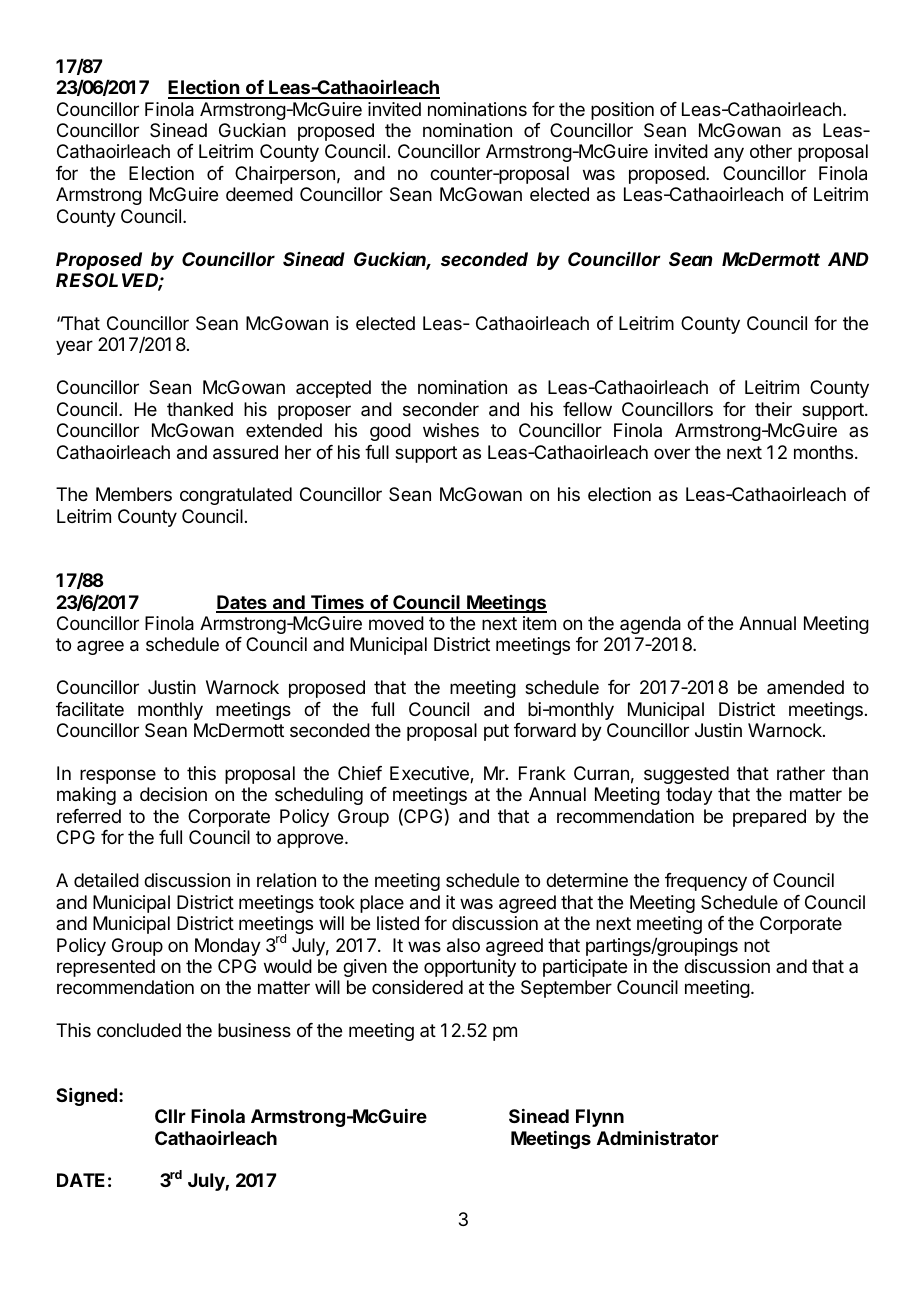 The width and height of the image is (924, 1308). I want to click on wishes, so click(451, 430).
